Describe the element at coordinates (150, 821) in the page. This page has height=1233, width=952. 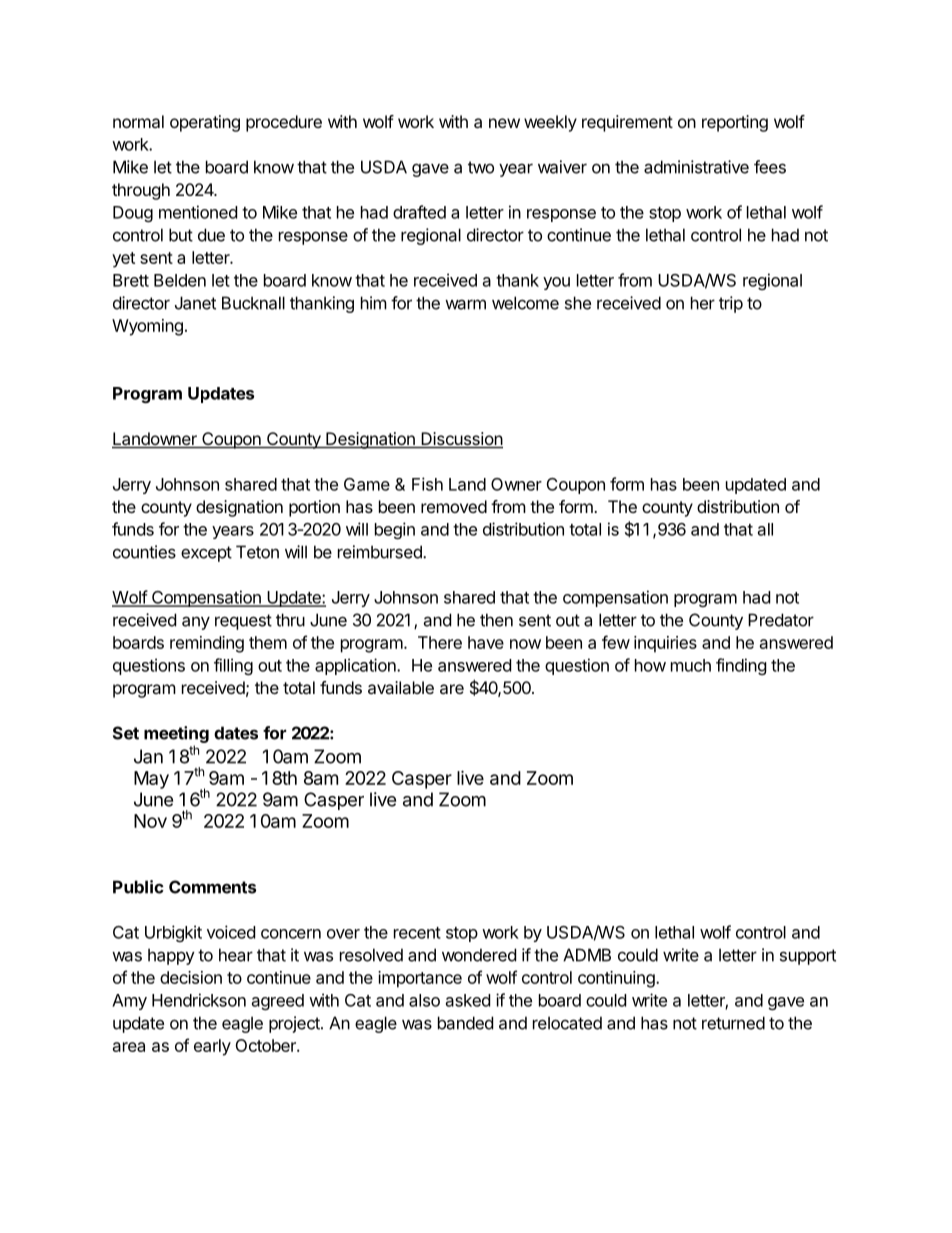
I see `Nov` at that location.
